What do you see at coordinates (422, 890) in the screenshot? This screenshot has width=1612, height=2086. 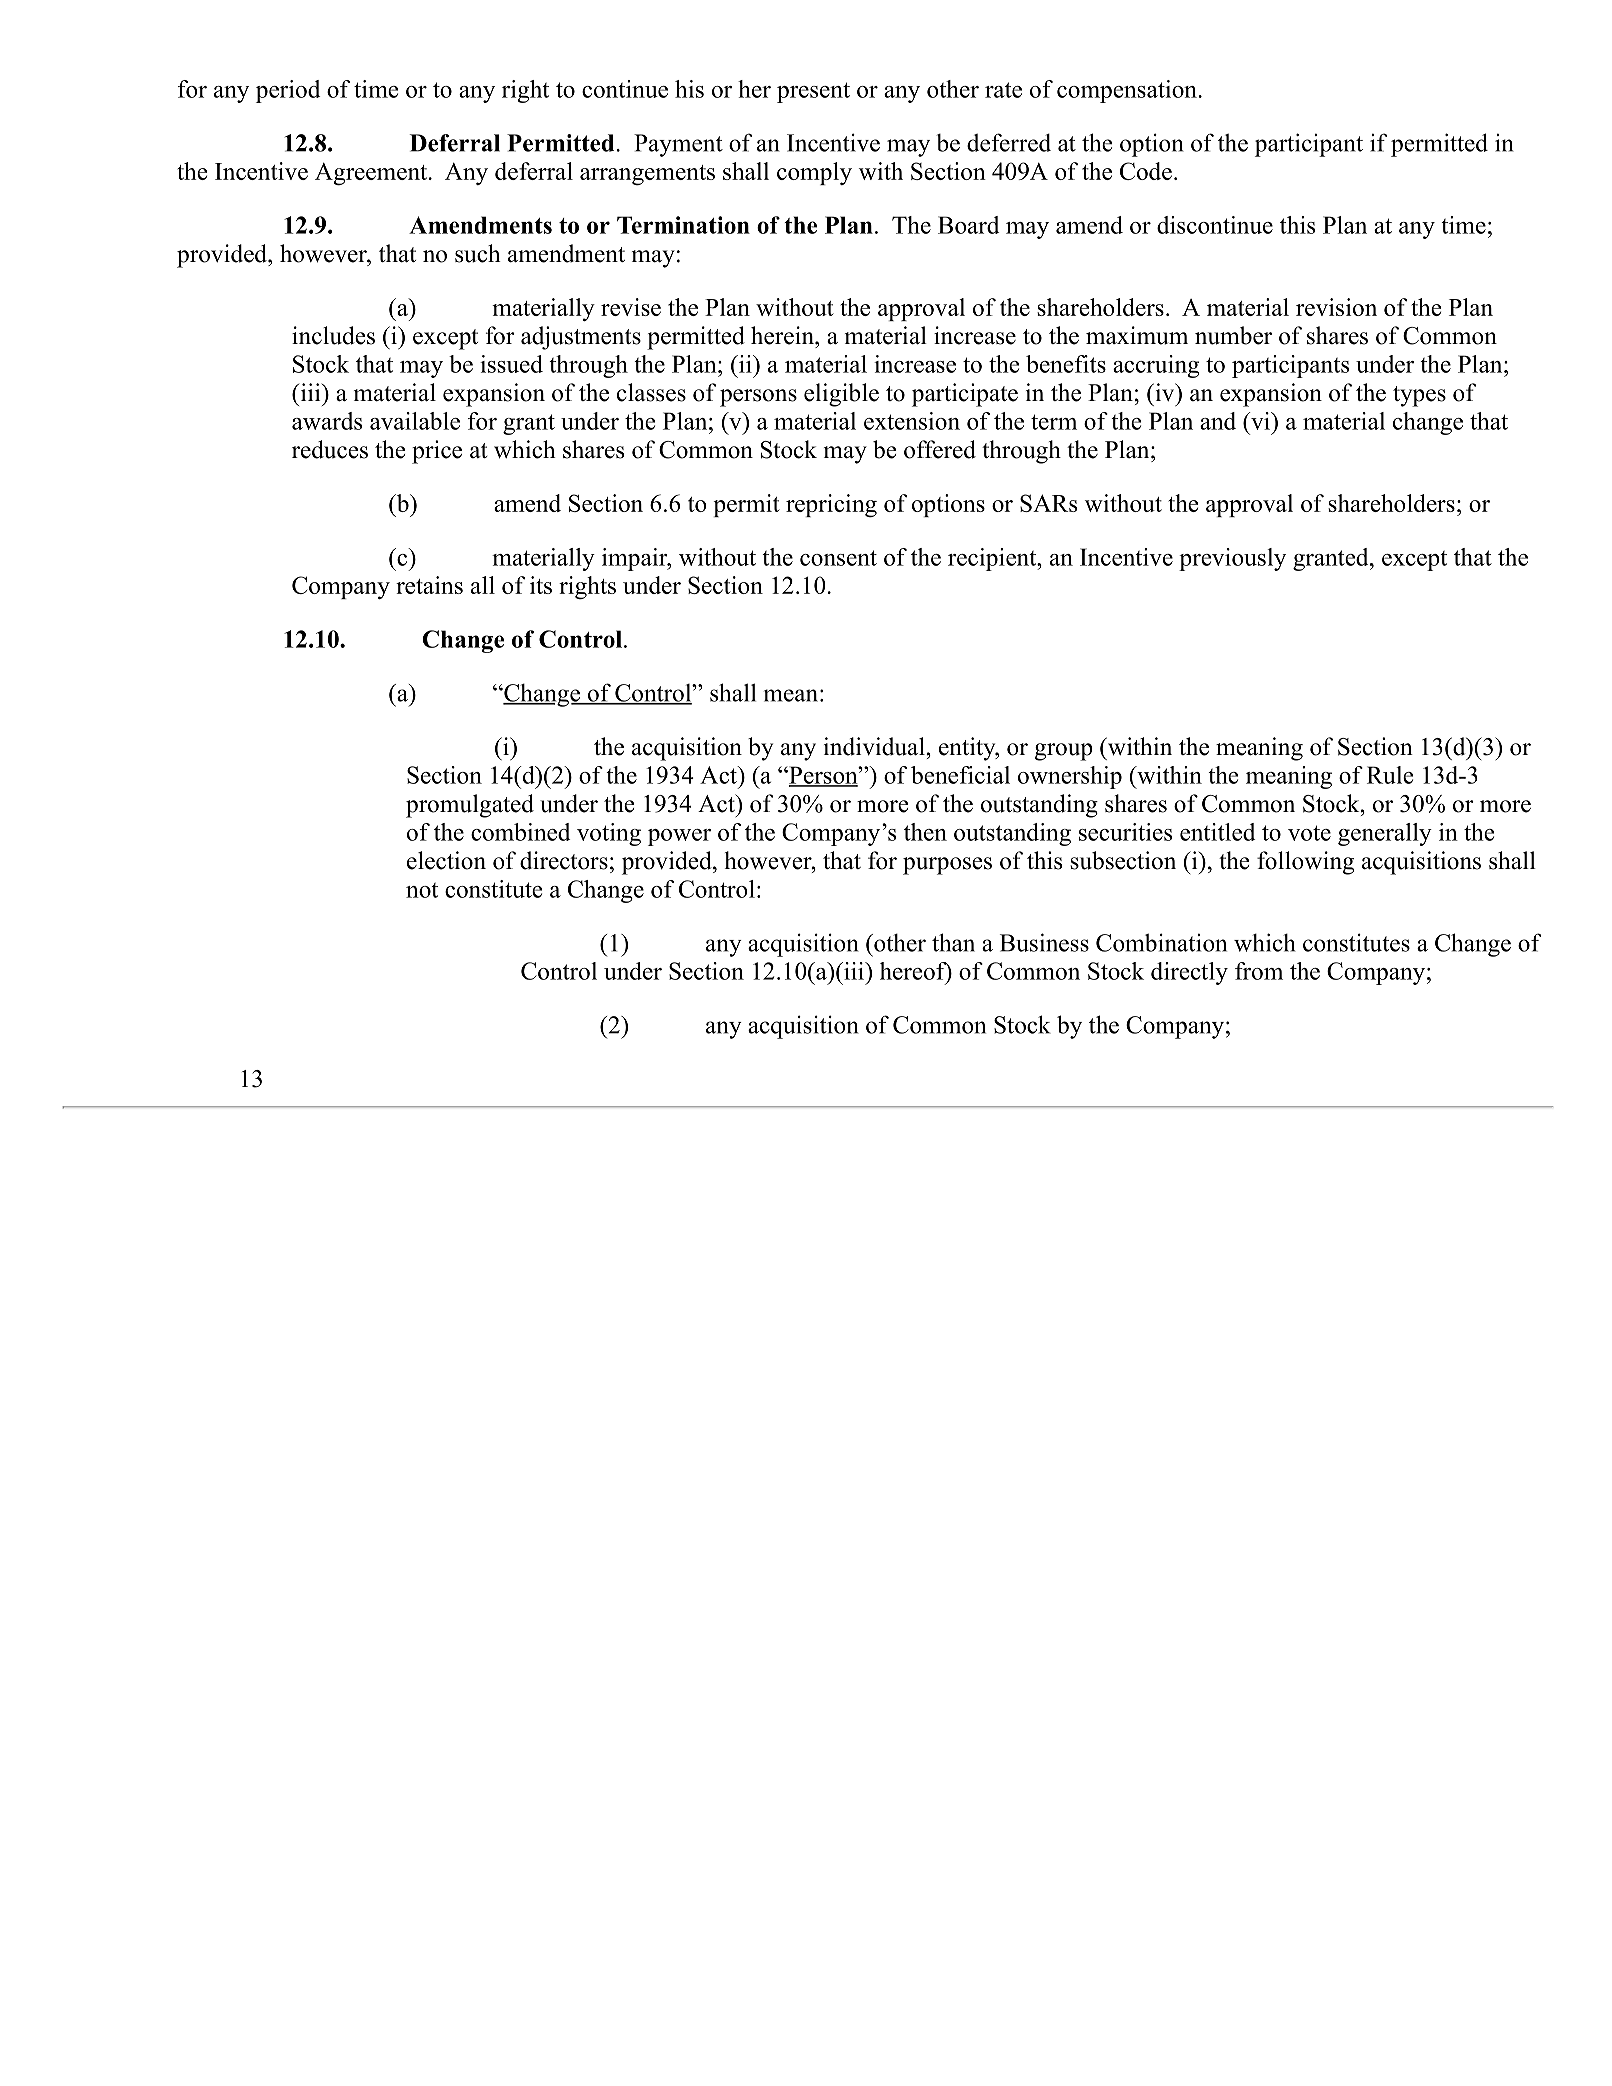 I see `not` at bounding box center [422, 890].
